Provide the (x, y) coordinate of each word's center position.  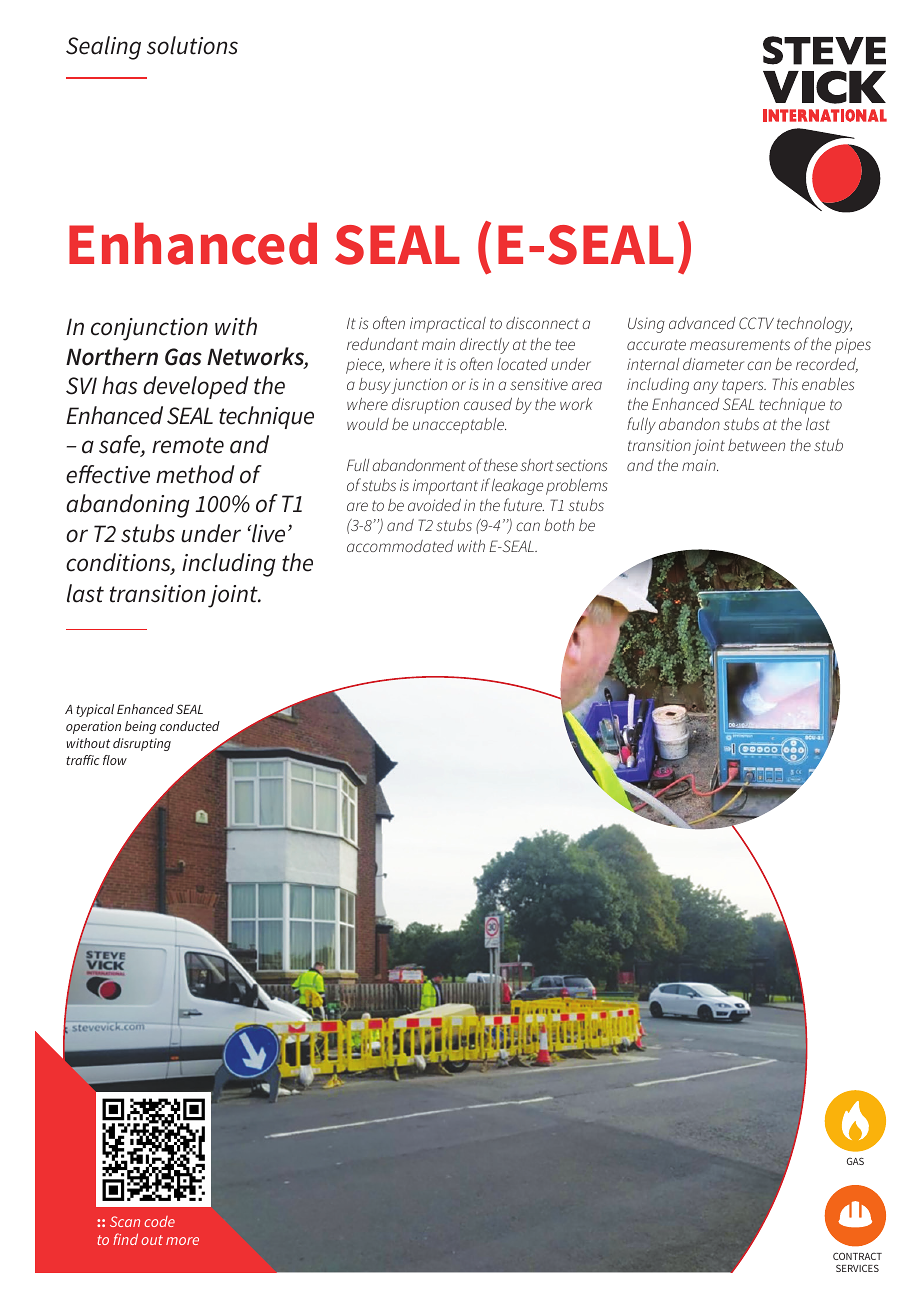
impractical (448, 325)
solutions (192, 45)
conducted (190, 726)
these (501, 465)
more (182, 1241)
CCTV (756, 323)
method (195, 474)
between (756, 445)
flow (115, 760)
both (559, 525)
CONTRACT (857, 1256)
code (159, 1221)
